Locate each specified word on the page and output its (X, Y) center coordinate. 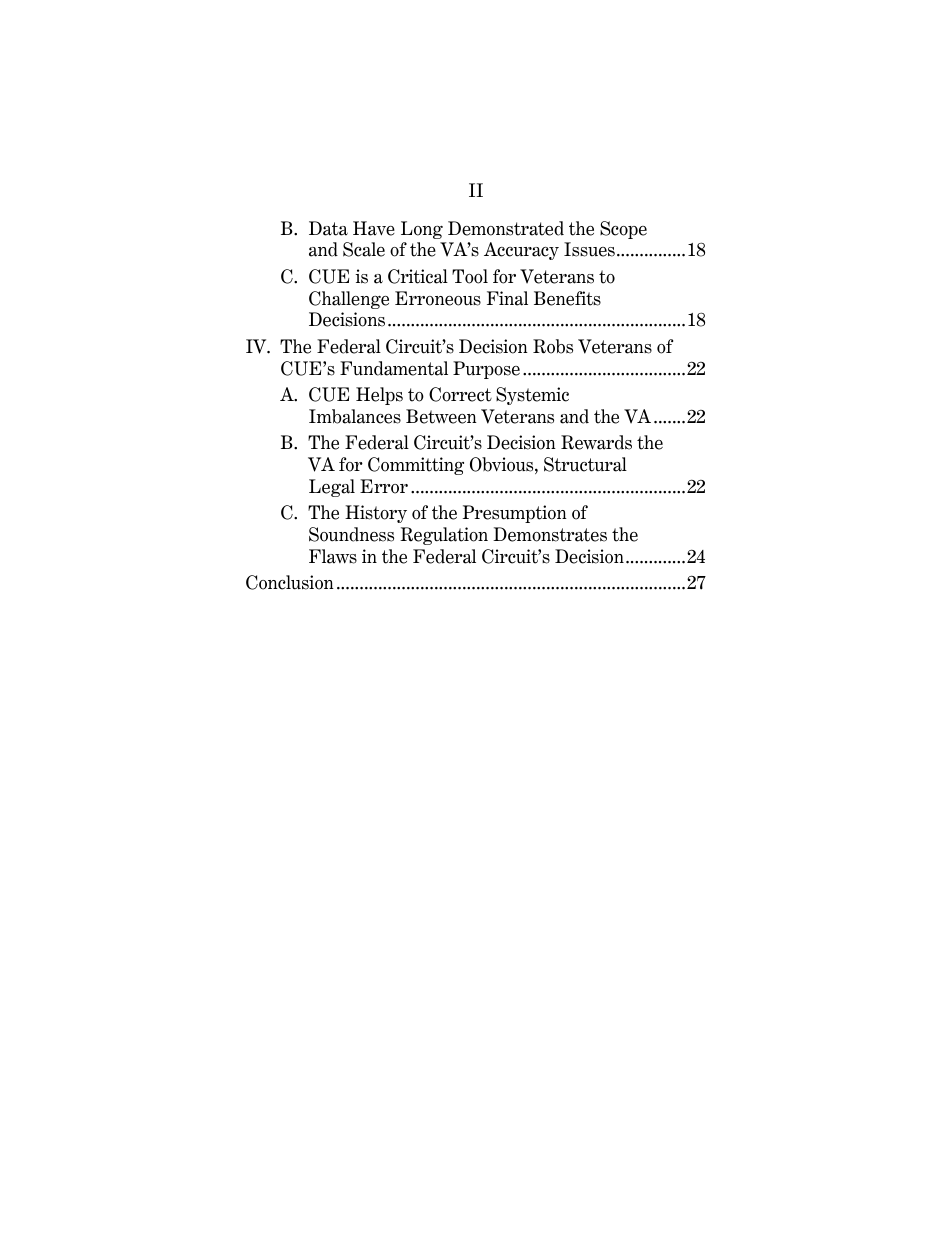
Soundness (351, 534)
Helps (379, 396)
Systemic (532, 396)
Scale (364, 249)
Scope (623, 230)
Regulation (444, 536)
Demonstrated (506, 228)
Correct (460, 394)
